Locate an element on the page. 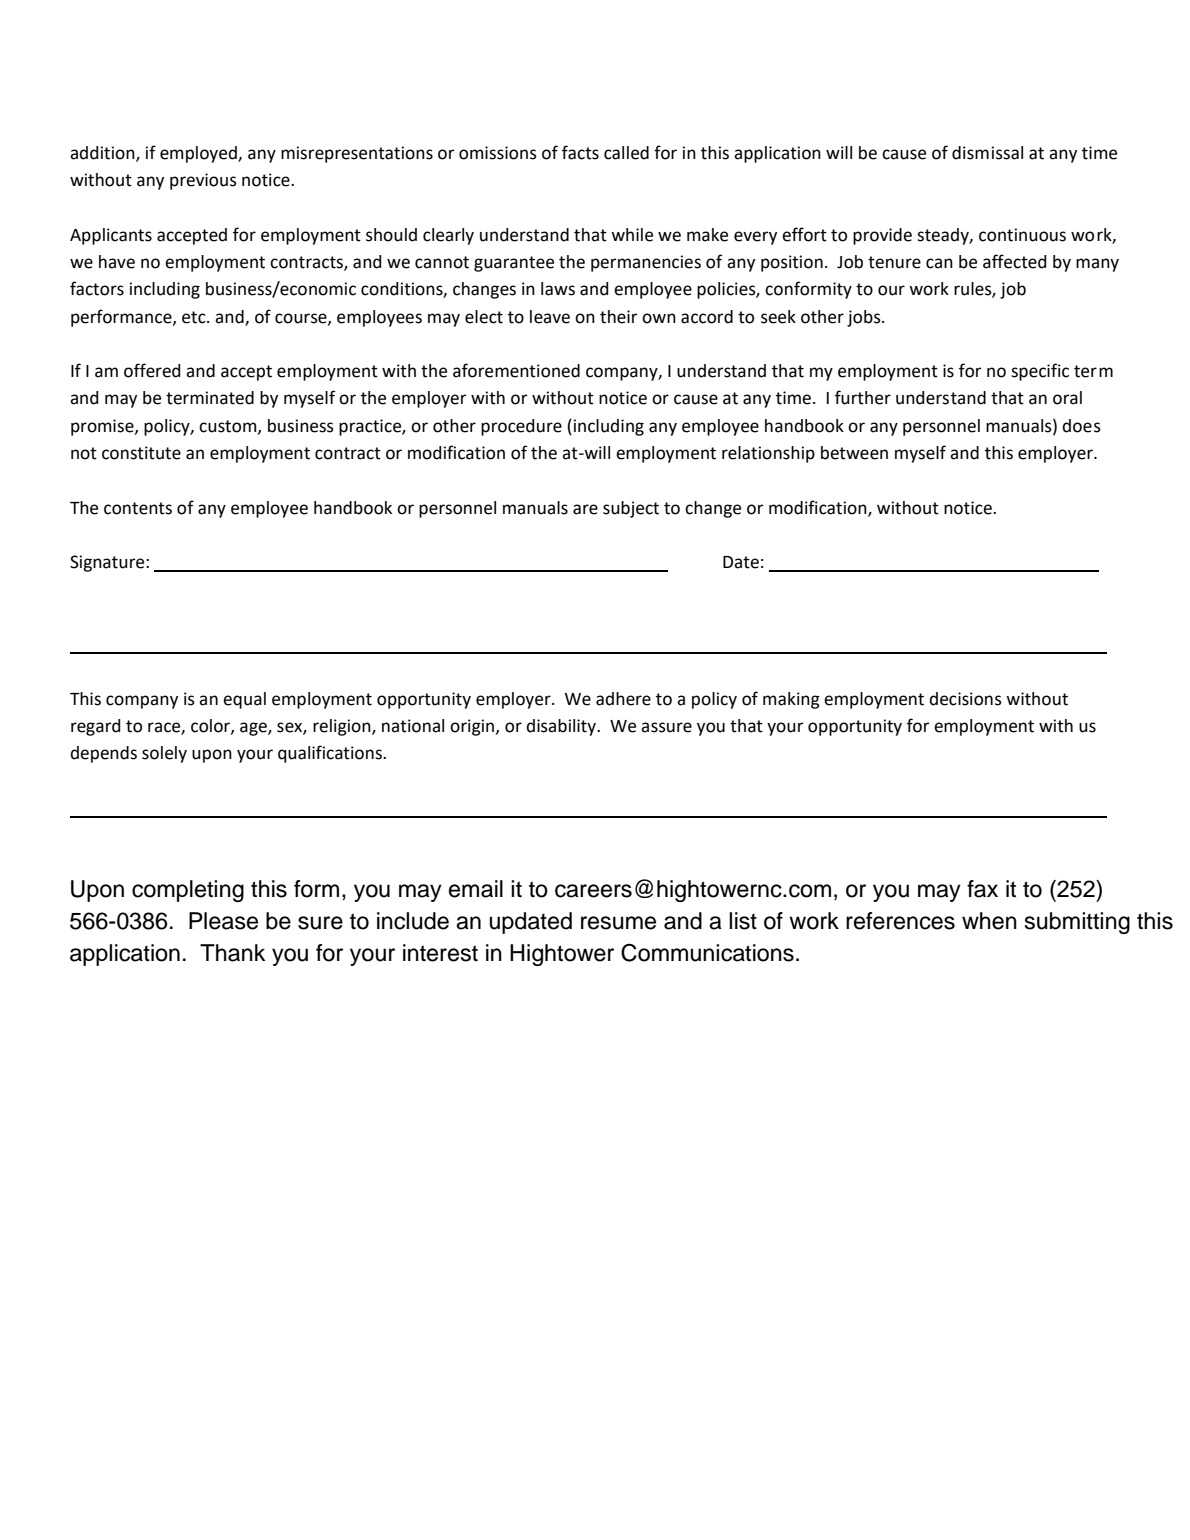 The width and height of the page is (1190, 1540). age is located at coordinates (254, 729).
